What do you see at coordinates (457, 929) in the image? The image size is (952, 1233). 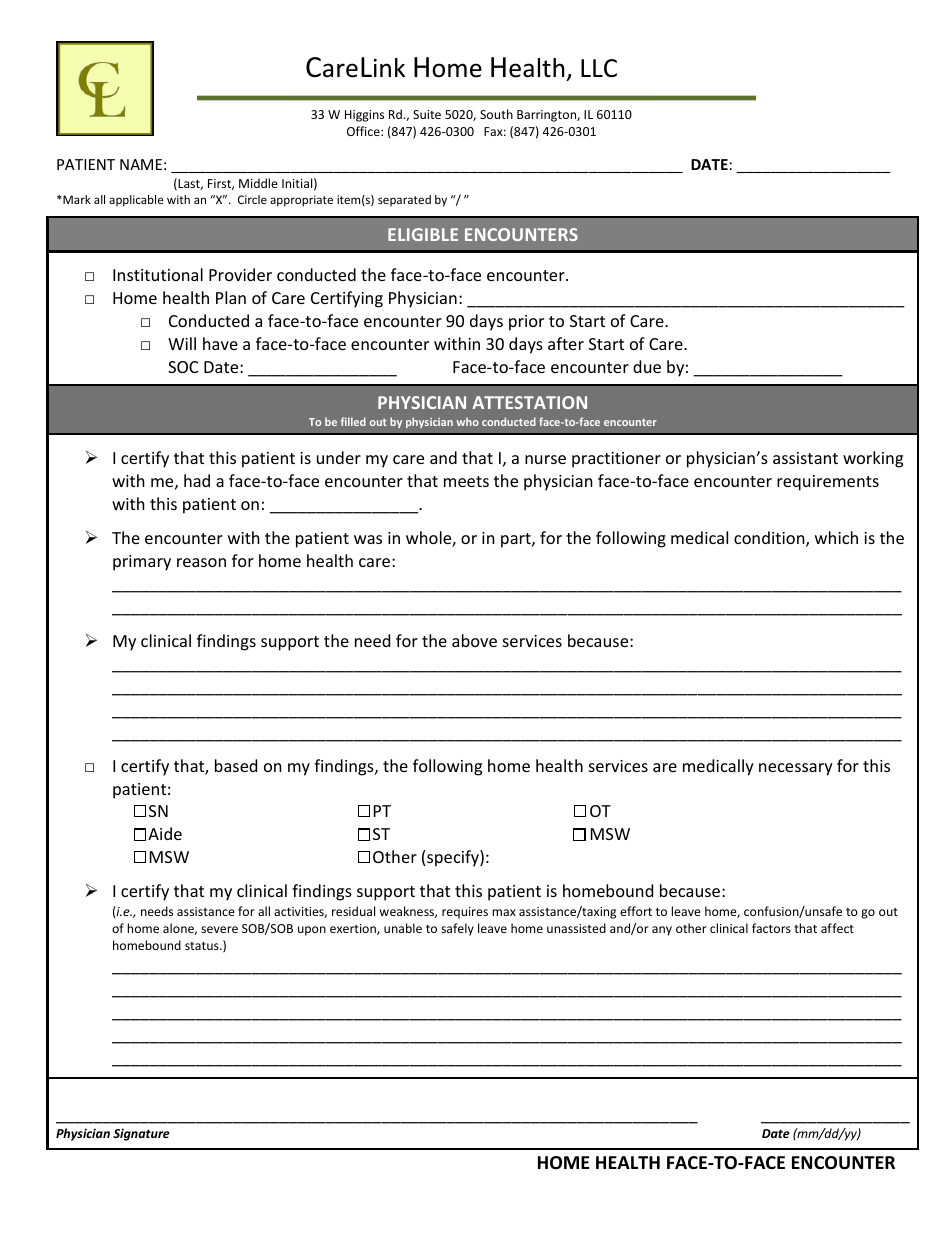 I see `safely` at bounding box center [457, 929].
